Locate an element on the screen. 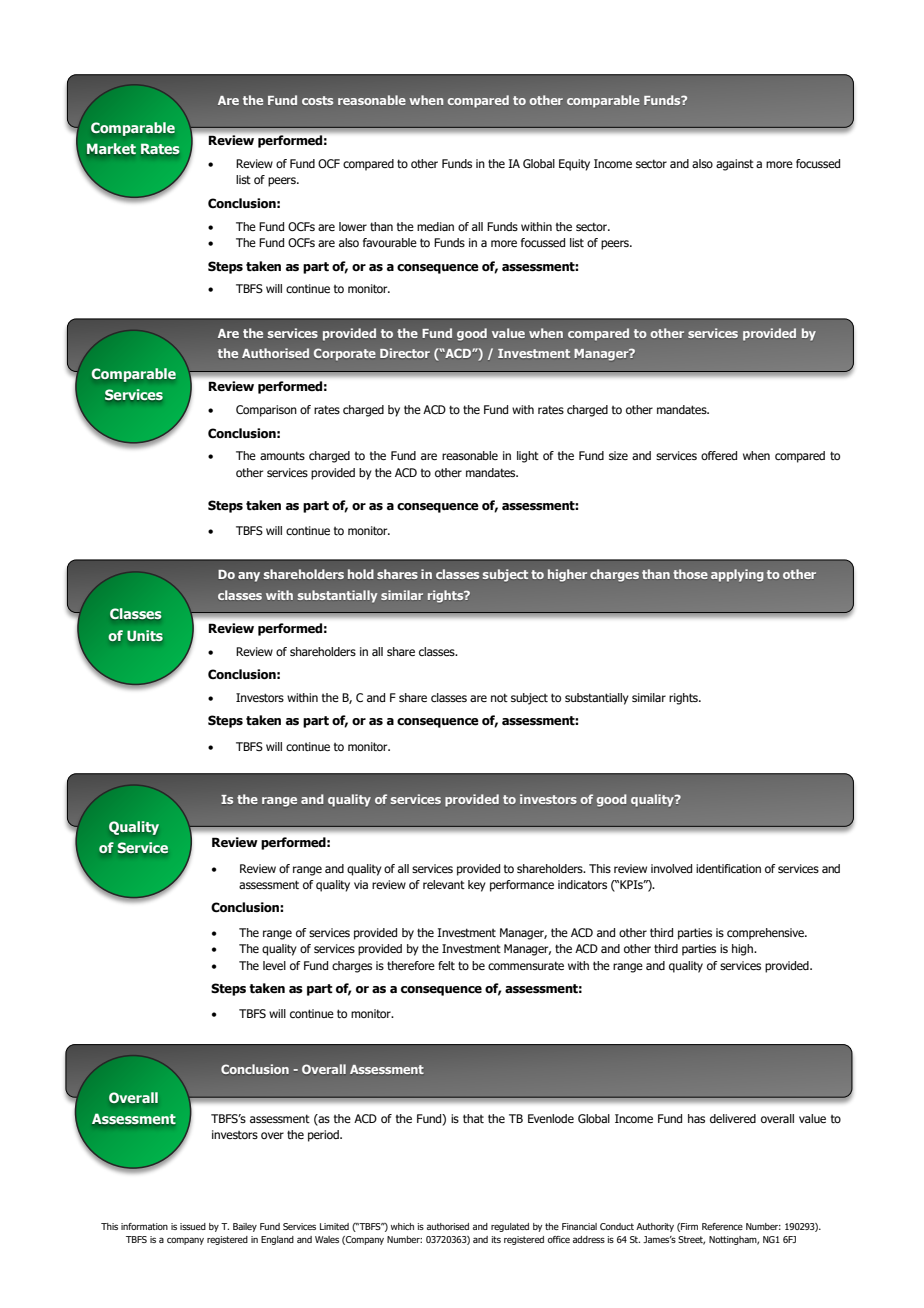 The height and width of the screenshot is (1308, 924). issued is located at coordinates (193, 1226).
